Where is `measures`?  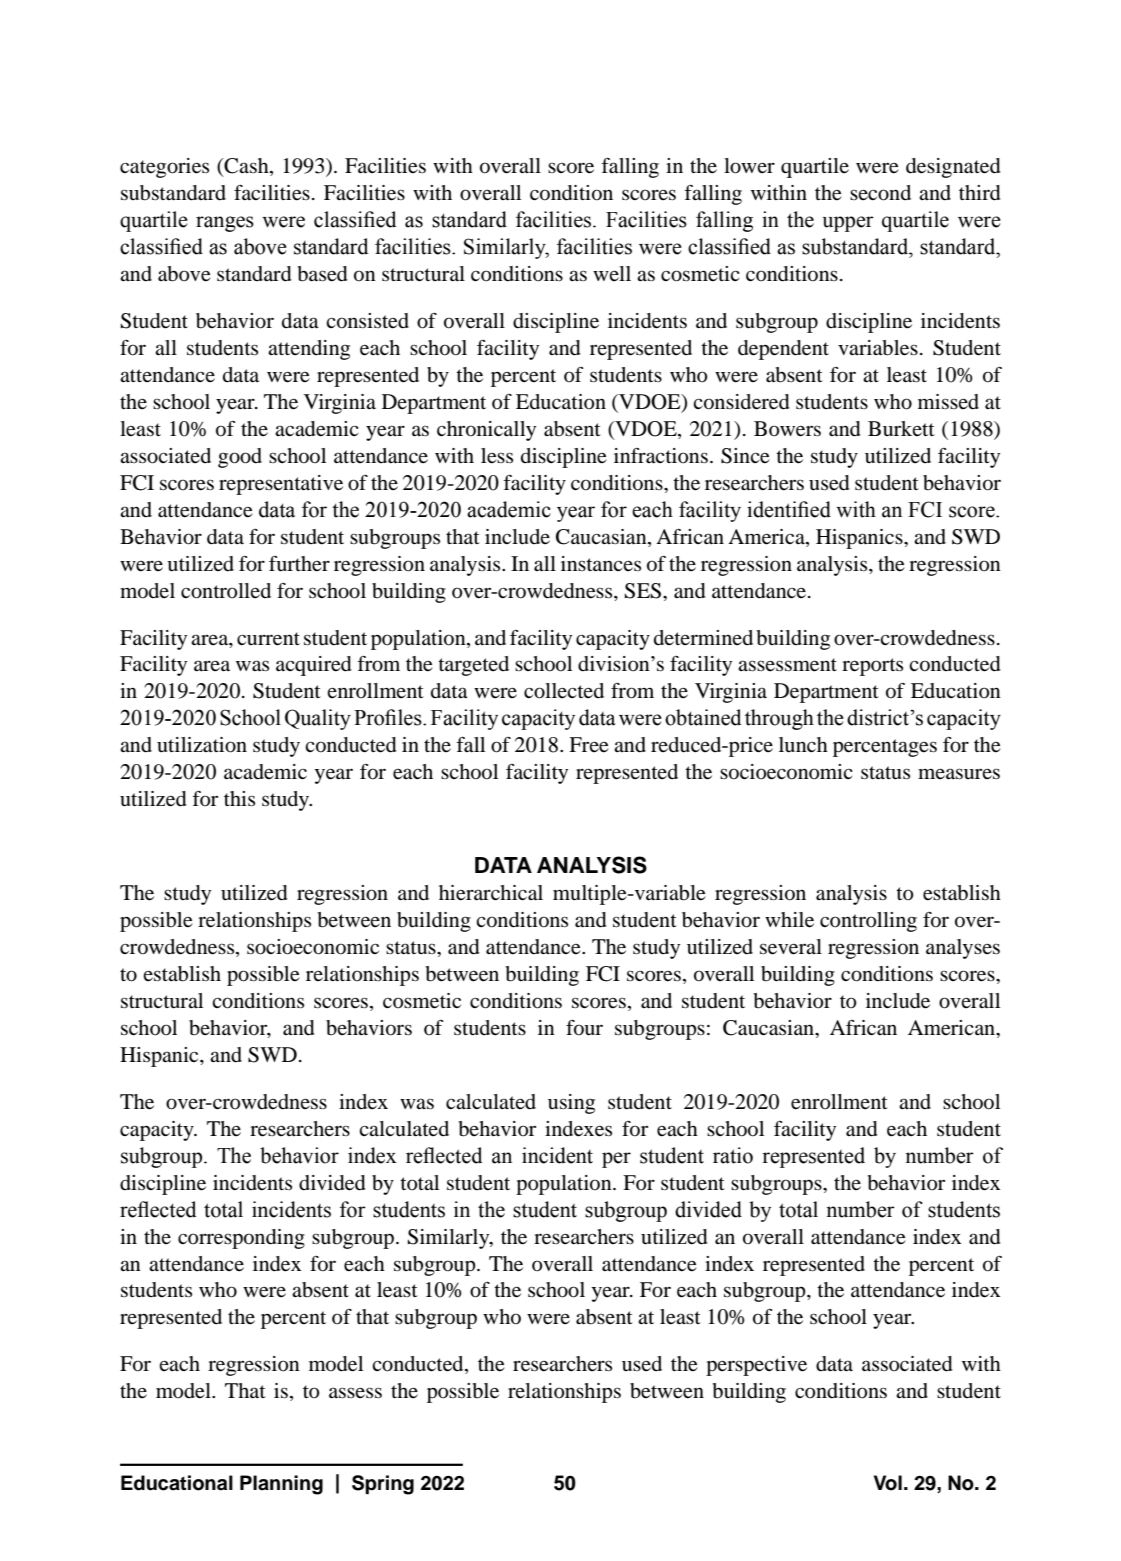 measures is located at coordinates (959, 774).
